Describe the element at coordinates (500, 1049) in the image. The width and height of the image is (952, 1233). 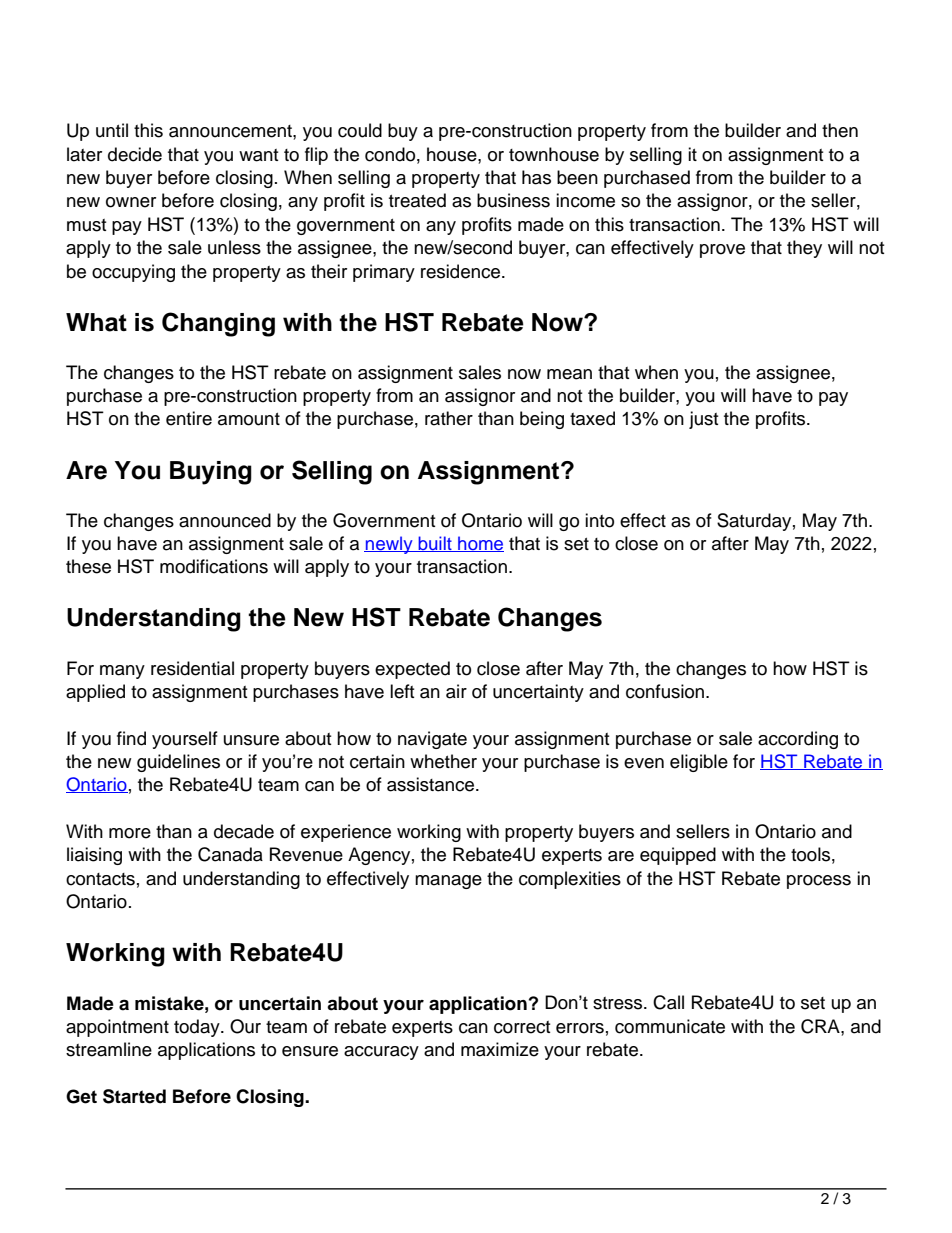
I see `maximize` at that location.
